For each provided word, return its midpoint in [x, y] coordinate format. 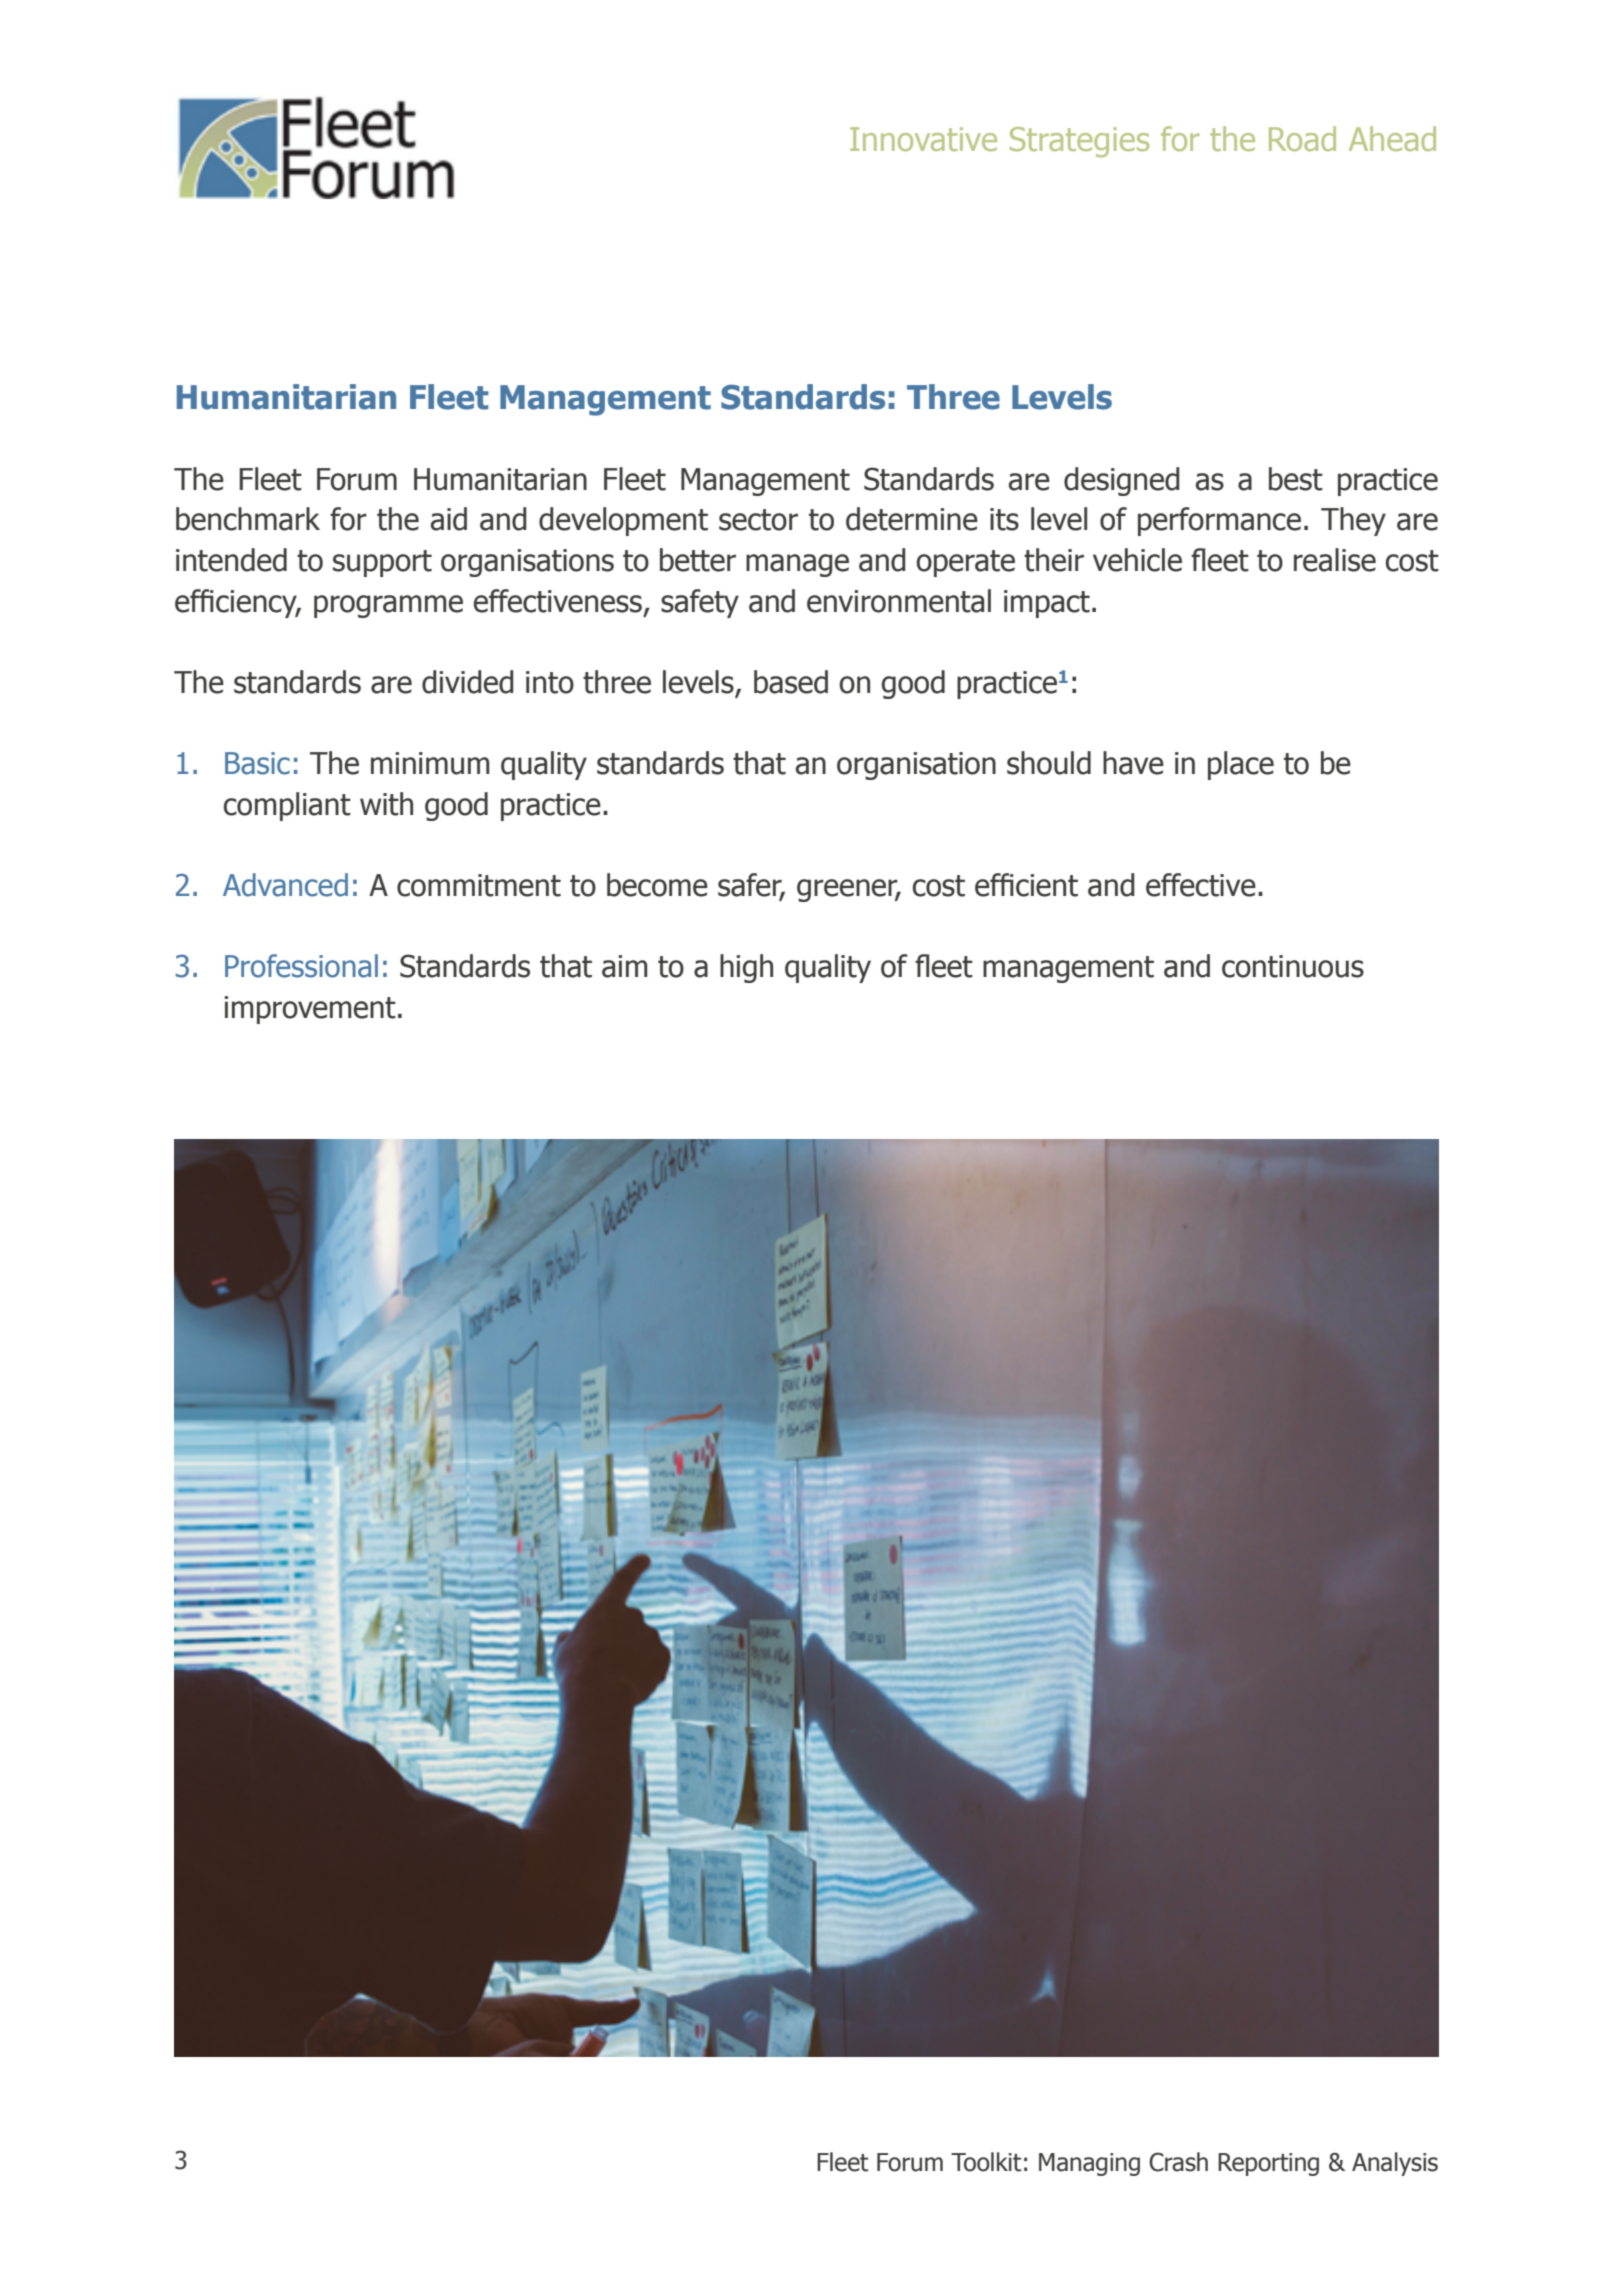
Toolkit [986, 2162]
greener [848, 890]
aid [449, 519]
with [386, 804]
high [746, 968]
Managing [1089, 2164]
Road [1302, 138]
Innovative [923, 139]
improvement [310, 1010]
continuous [1293, 966]
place [1241, 765]
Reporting [1268, 2164]
